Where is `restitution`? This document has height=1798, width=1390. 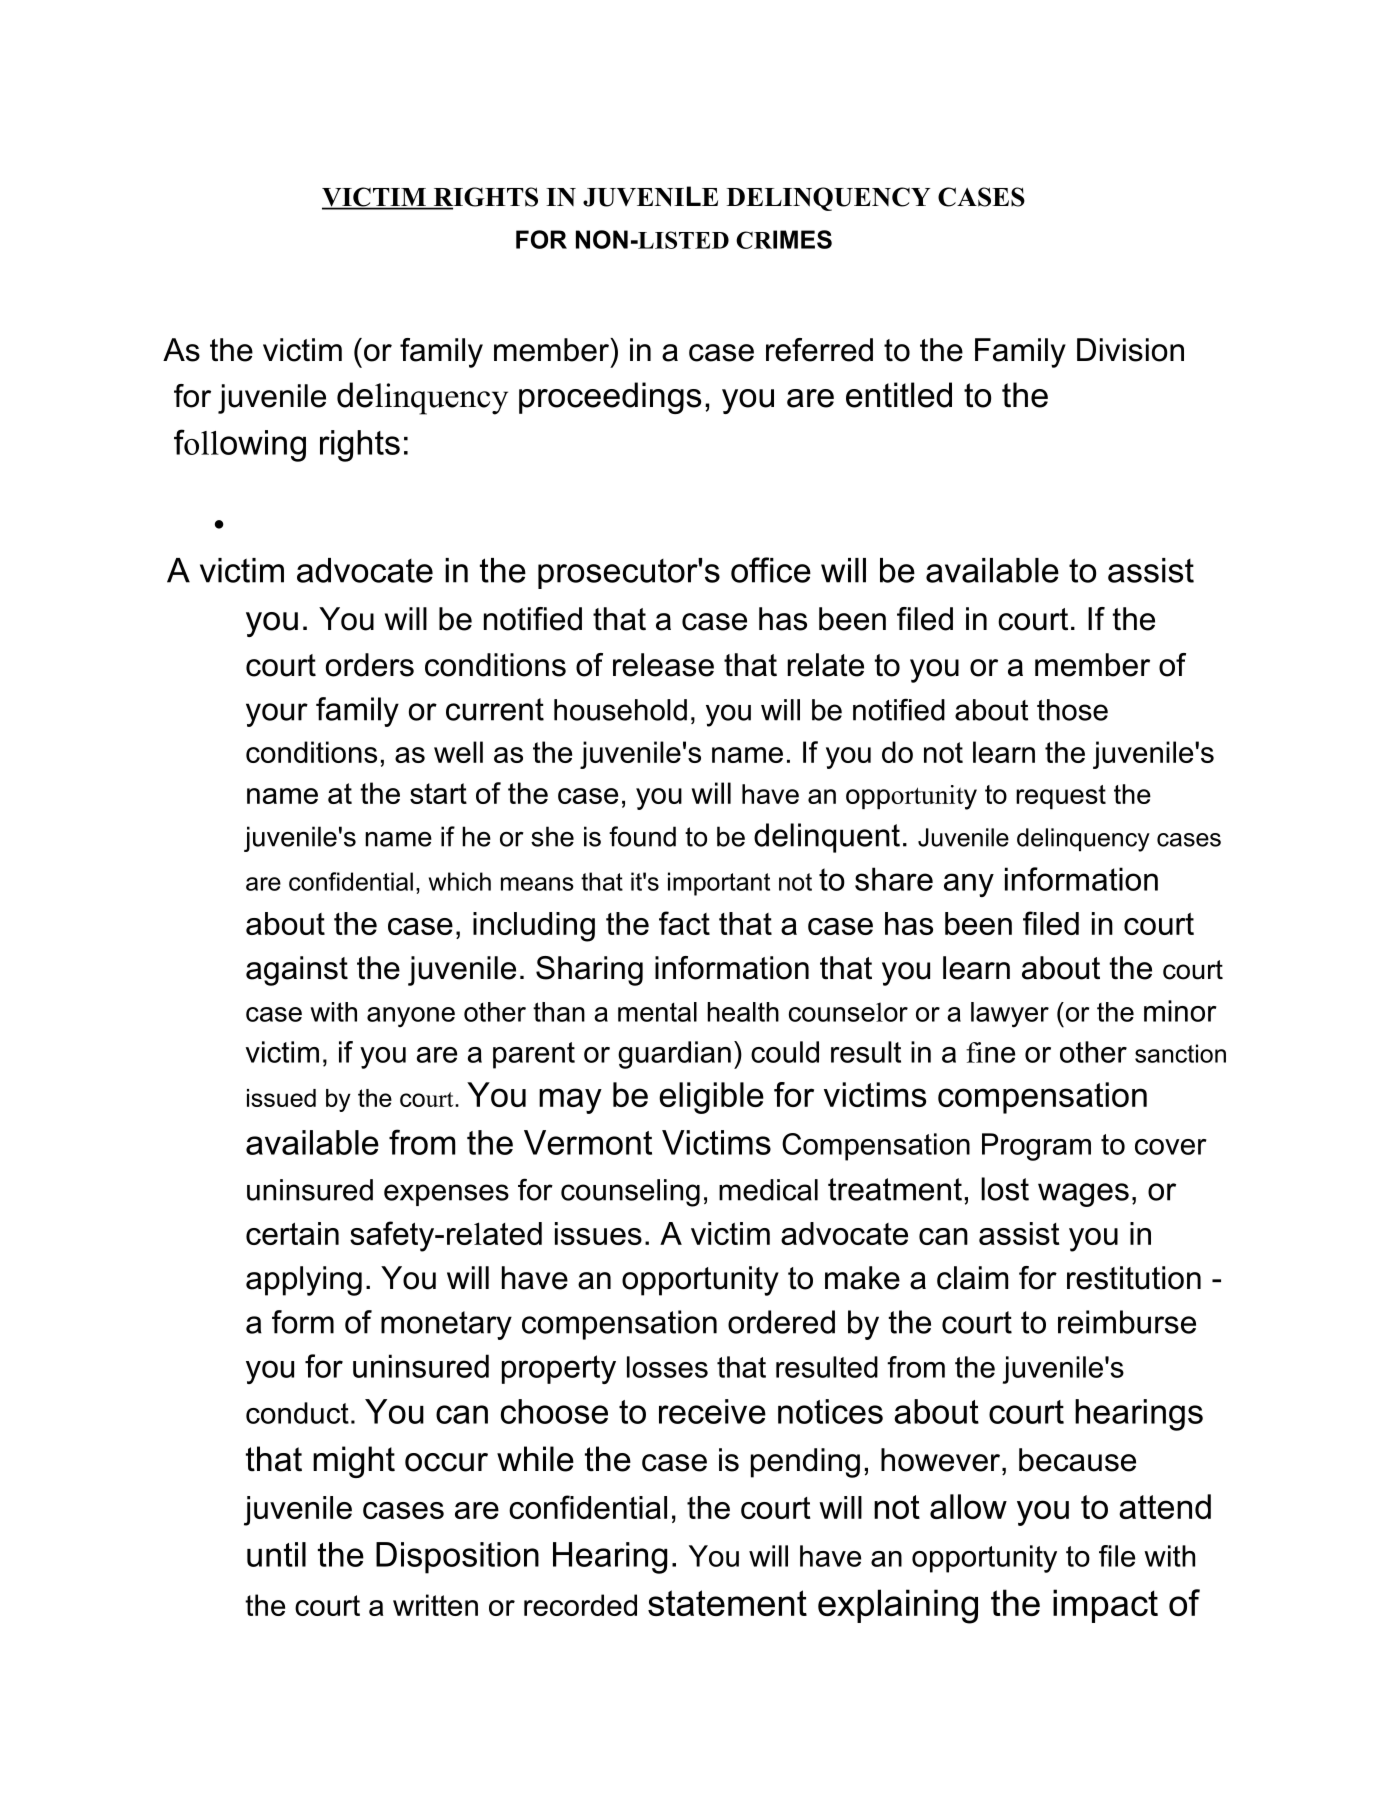 restitution is located at coordinates (1134, 1278).
